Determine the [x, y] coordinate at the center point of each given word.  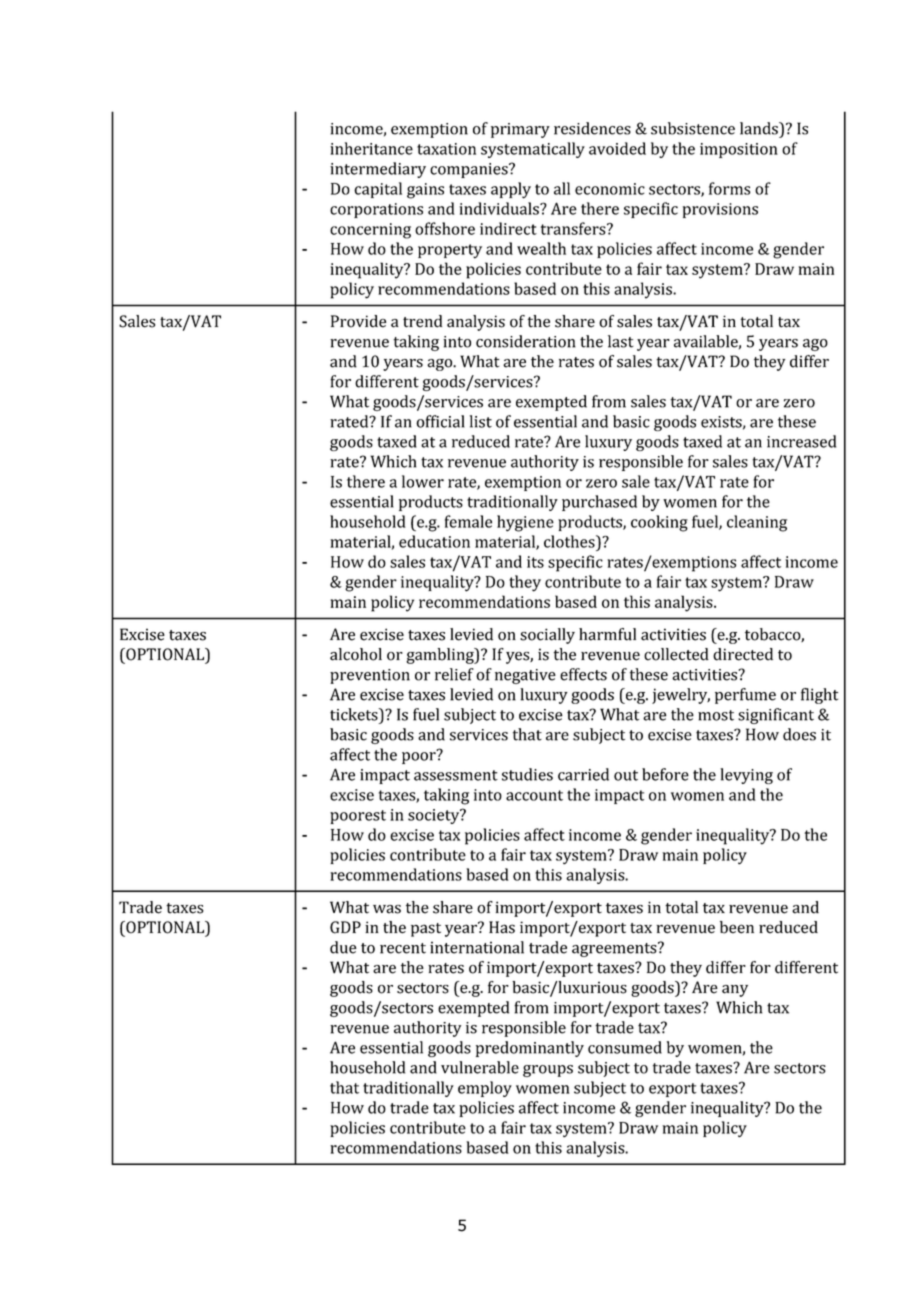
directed [743, 654]
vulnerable [480, 1067]
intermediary [378, 170]
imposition [739, 150]
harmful [607, 634]
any [735, 991]
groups [548, 1071]
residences [592, 128]
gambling [441, 656]
